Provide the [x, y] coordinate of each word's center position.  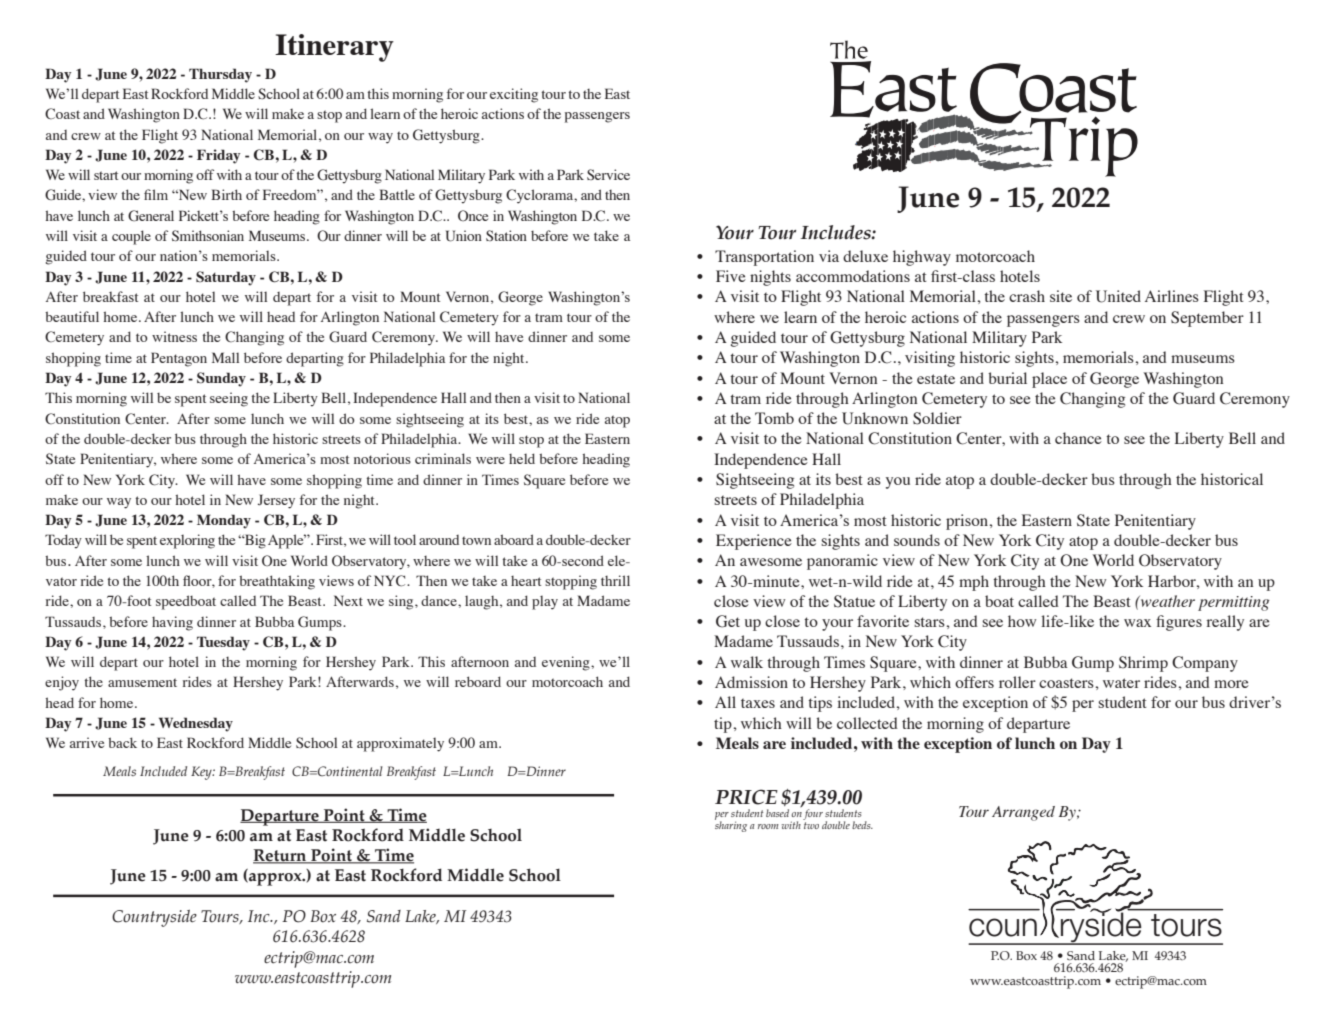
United [1118, 296]
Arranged [1023, 813]
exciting [514, 95]
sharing [731, 825]
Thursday [220, 75]
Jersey [276, 501]
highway [922, 258]
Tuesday [223, 643]
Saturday [226, 278]
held [522, 458]
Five [731, 276]
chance [1078, 438]
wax [1137, 623]
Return [281, 856]
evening [567, 663]
